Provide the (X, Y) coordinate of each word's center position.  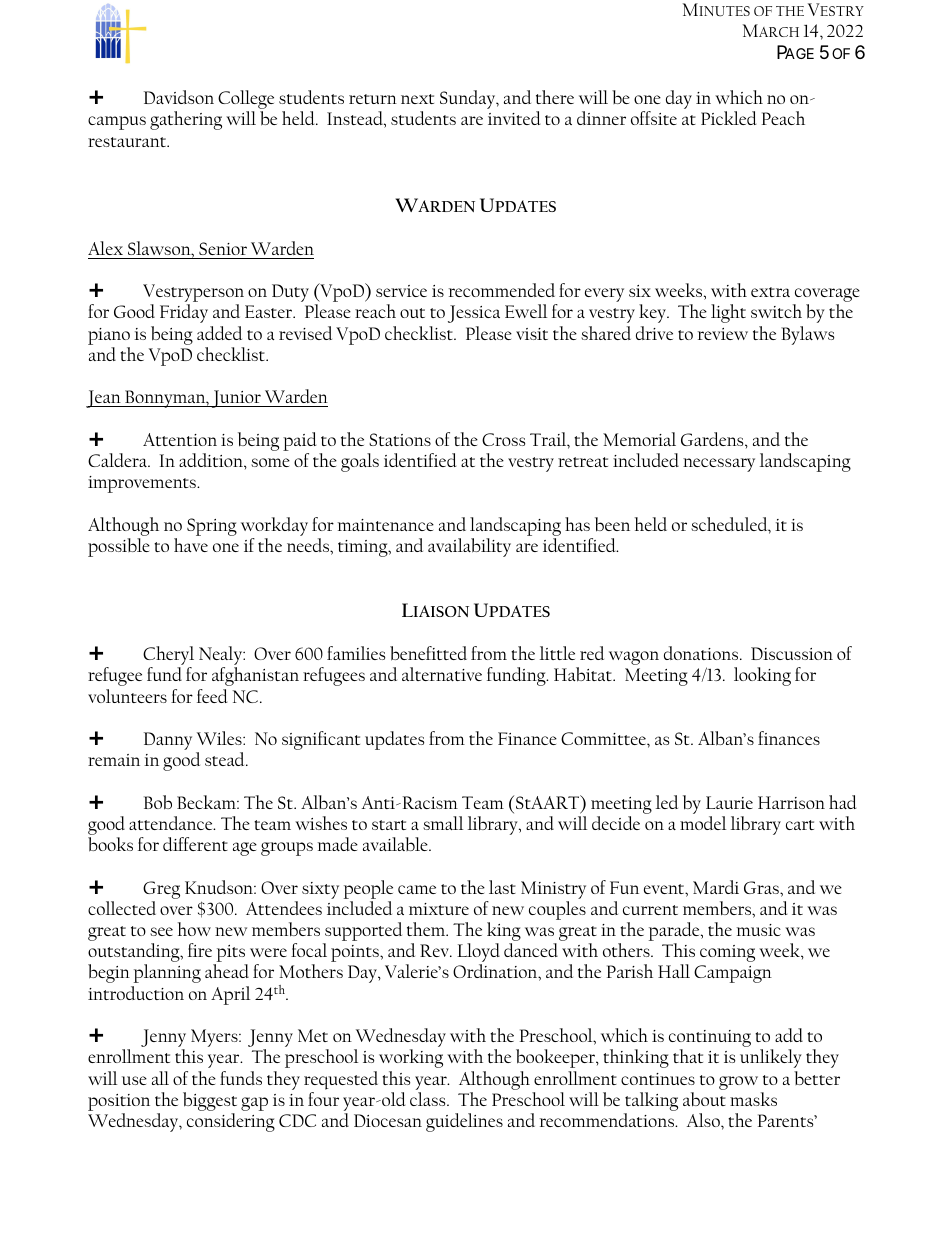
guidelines (464, 1122)
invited (514, 118)
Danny (168, 741)
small (443, 823)
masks (753, 1099)
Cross (503, 439)
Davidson (179, 97)
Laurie (729, 802)
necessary (719, 465)
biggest (210, 1103)
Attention (180, 439)
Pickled (729, 118)
